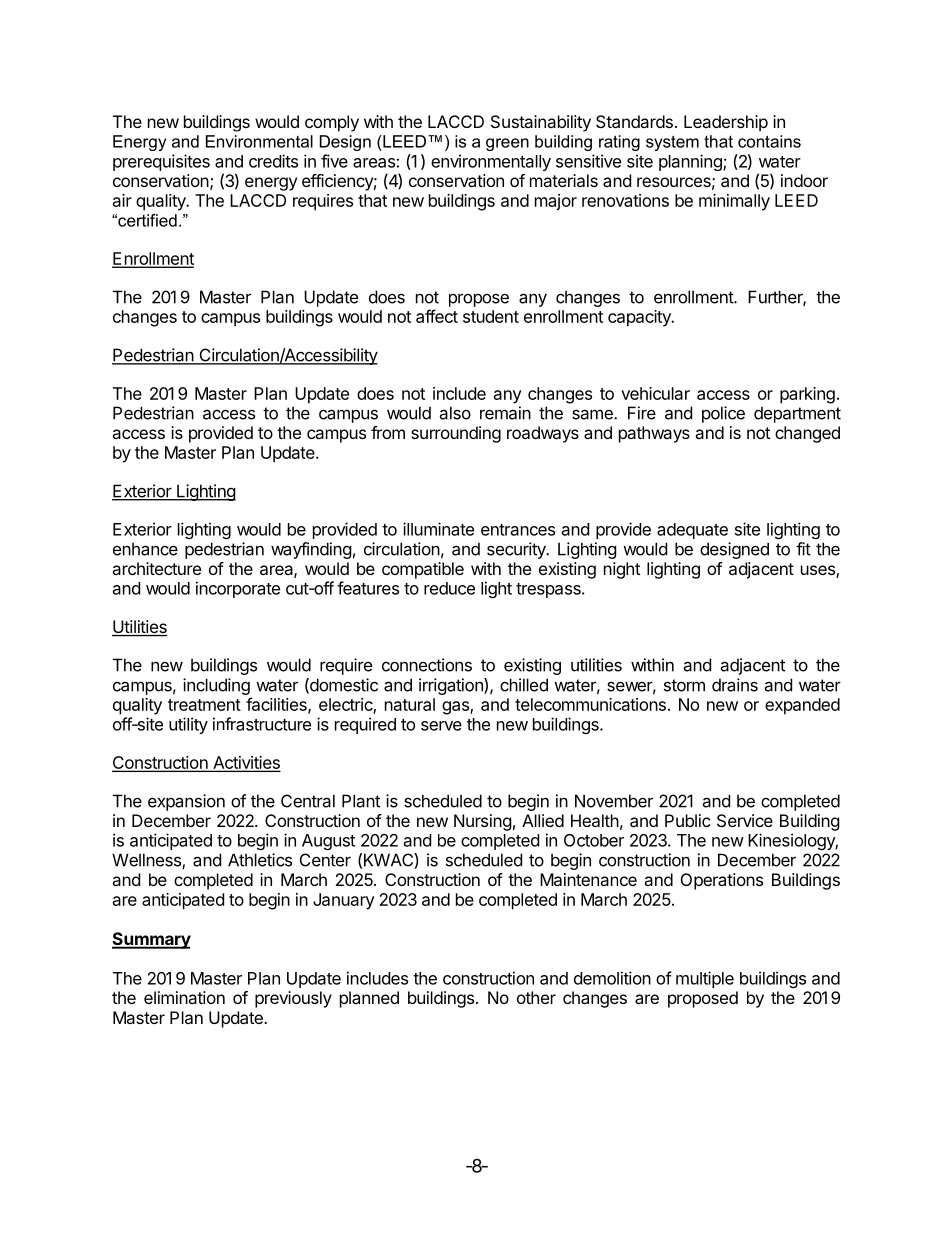 This screenshot has width=952, height=1233. I want to click on green, so click(507, 144).
